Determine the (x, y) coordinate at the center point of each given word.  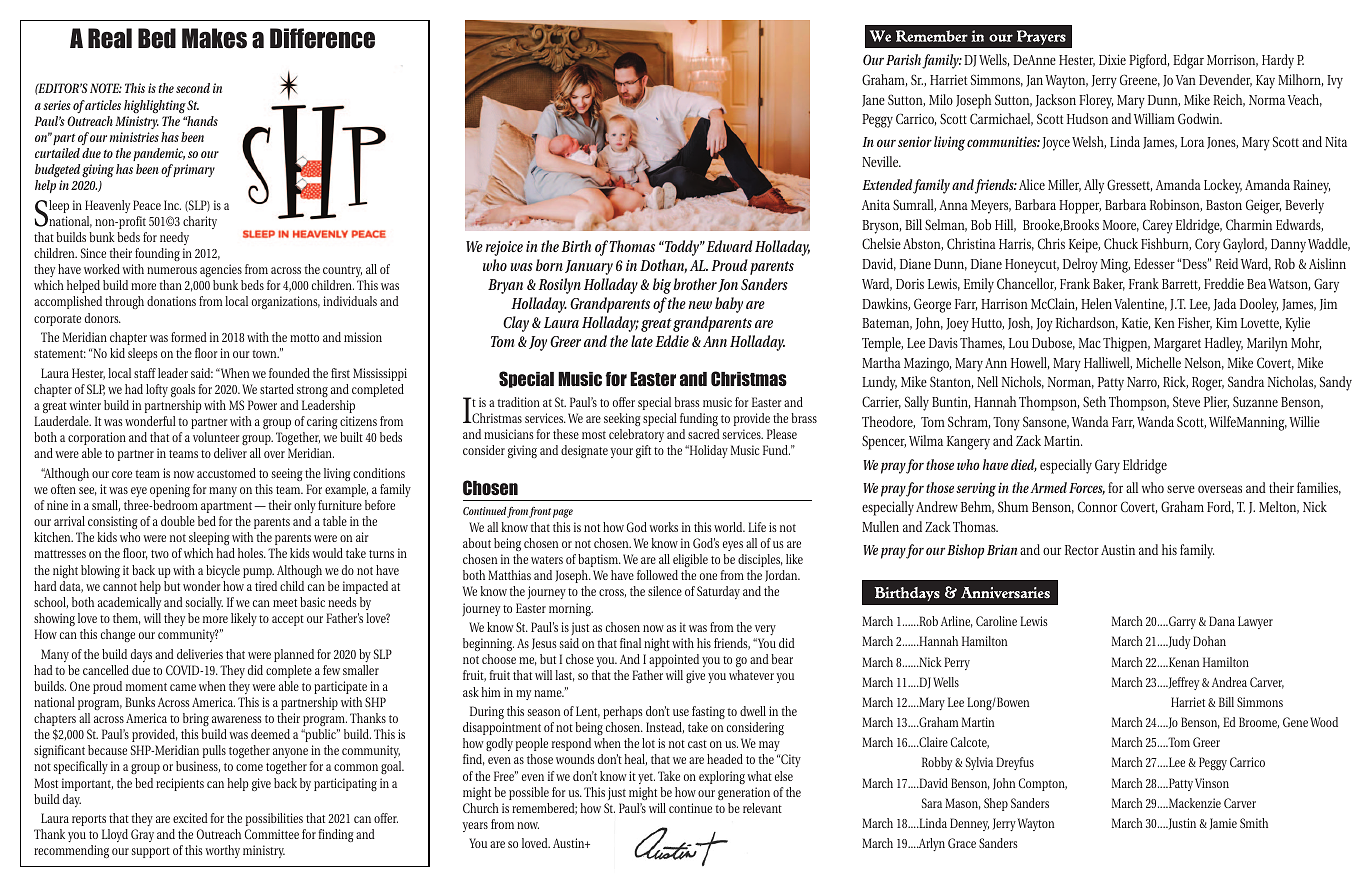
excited (190, 818)
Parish (903, 59)
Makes (214, 38)
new (700, 305)
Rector (1082, 550)
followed (657, 575)
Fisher (1195, 323)
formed (189, 337)
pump (258, 573)
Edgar (1188, 61)
